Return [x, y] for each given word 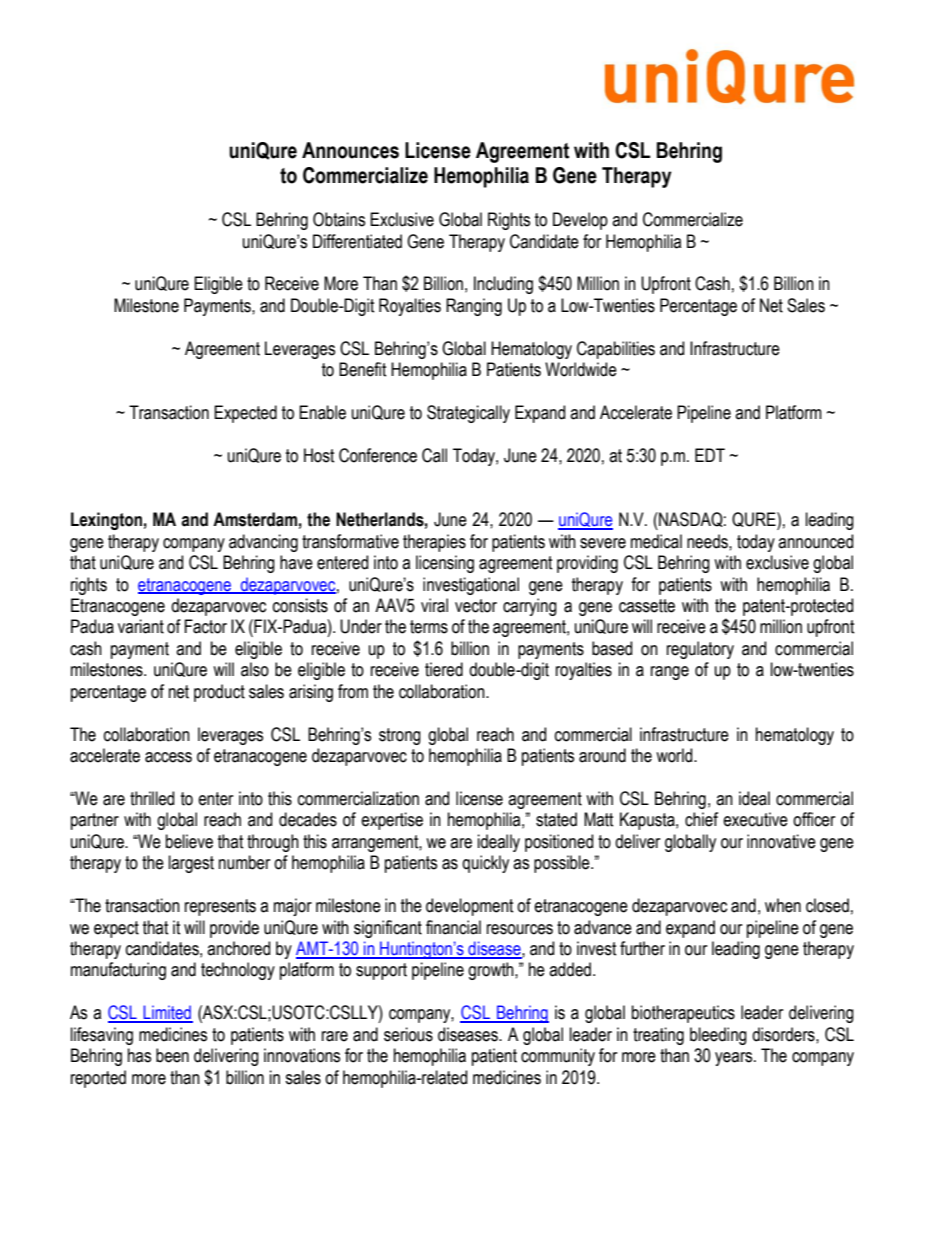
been [172, 1055]
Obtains [339, 219]
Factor [206, 626]
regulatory [700, 650]
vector [476, 606]
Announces [350, 150]
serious [408, 1034]
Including [503, 285]
